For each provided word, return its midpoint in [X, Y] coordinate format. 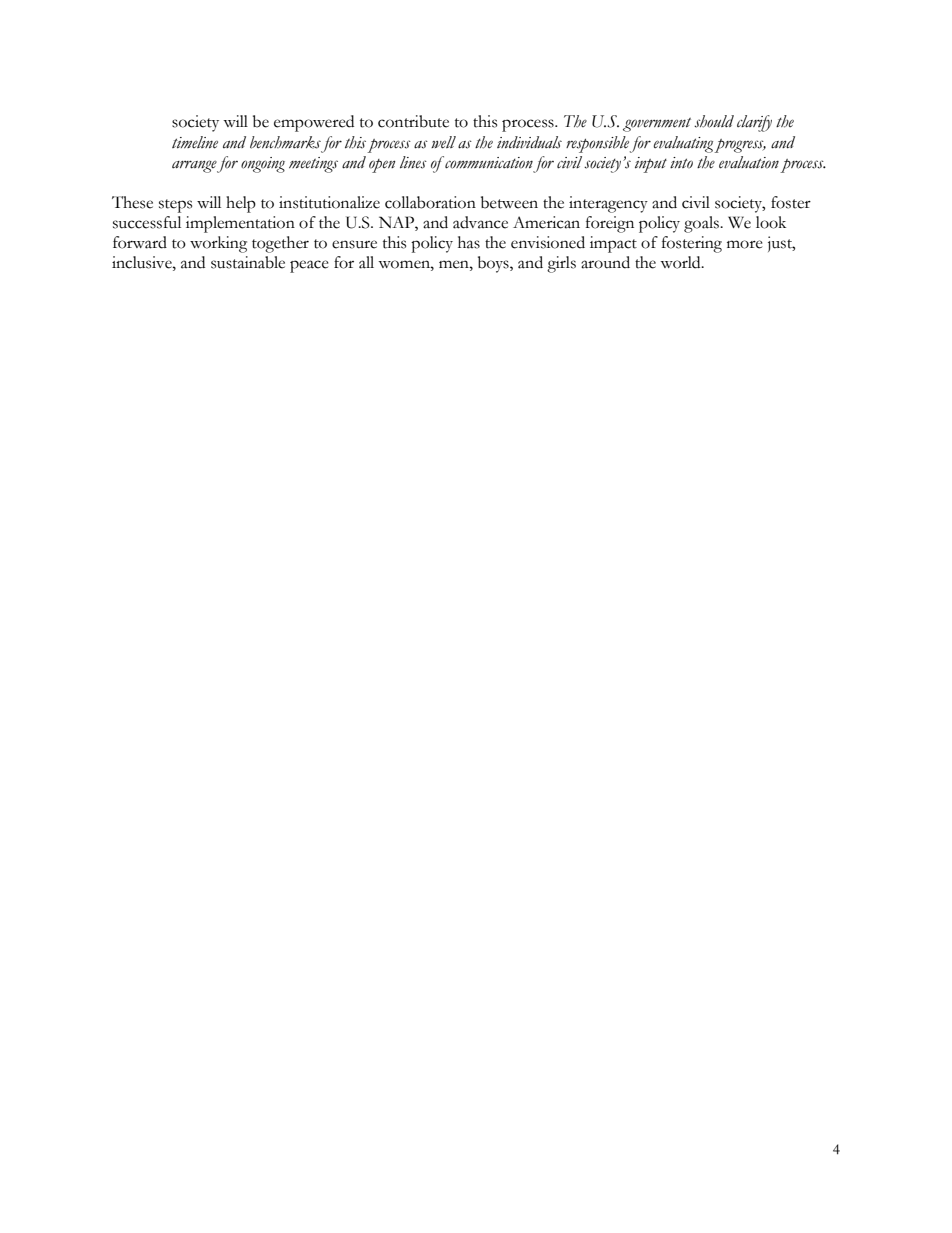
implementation [240, 224]
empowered [314, 123]
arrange [194, 166]
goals [702, 224]
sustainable [248, 262]
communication [488, 162]
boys [494, 264]
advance [480, 222]
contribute [413, 121]
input [651, 165]
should [714, 121]
